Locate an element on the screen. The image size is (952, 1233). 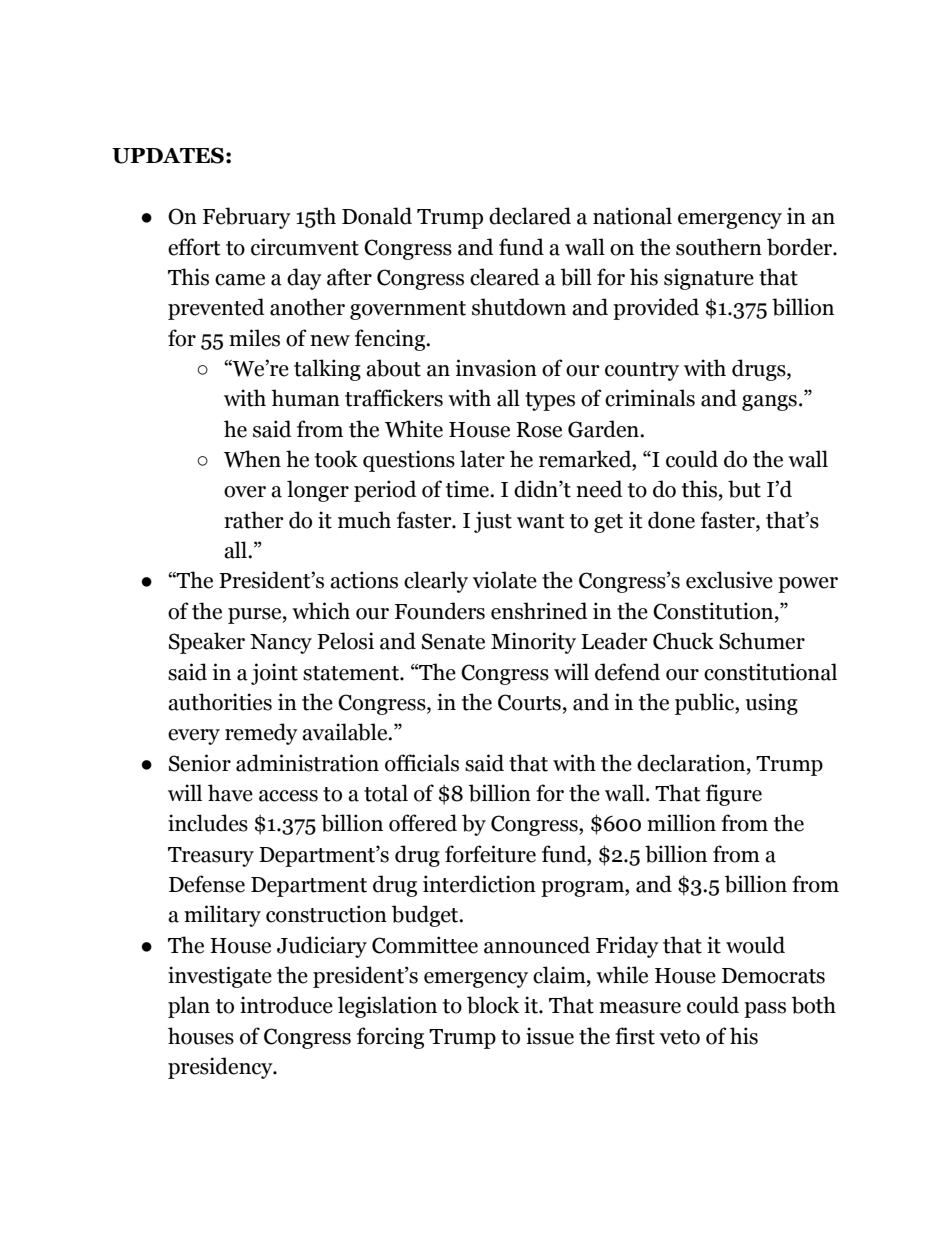
introduce is located at coordinates (286, 1005).
